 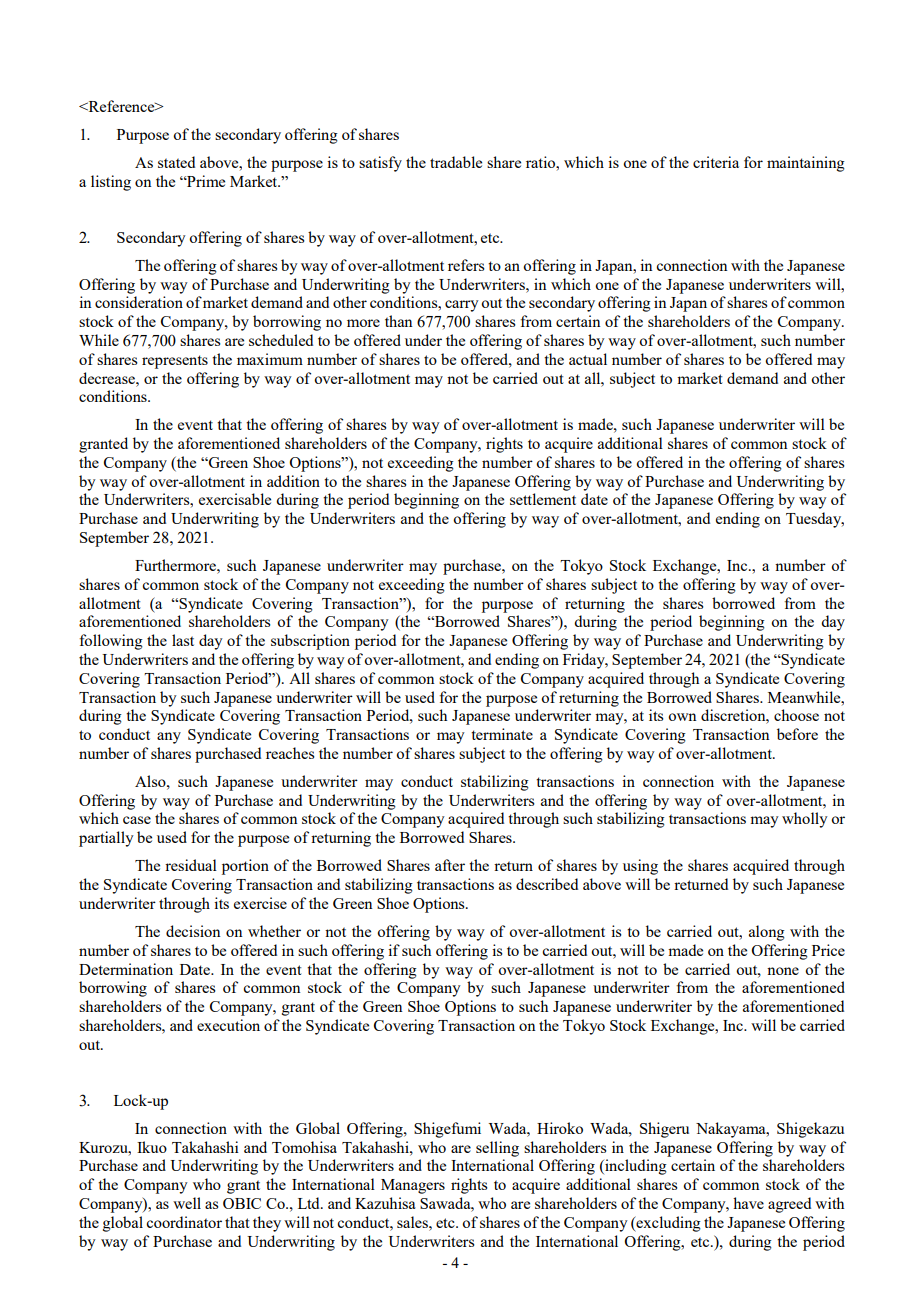 I want to click on criteria, so click(x=716, y=162).
